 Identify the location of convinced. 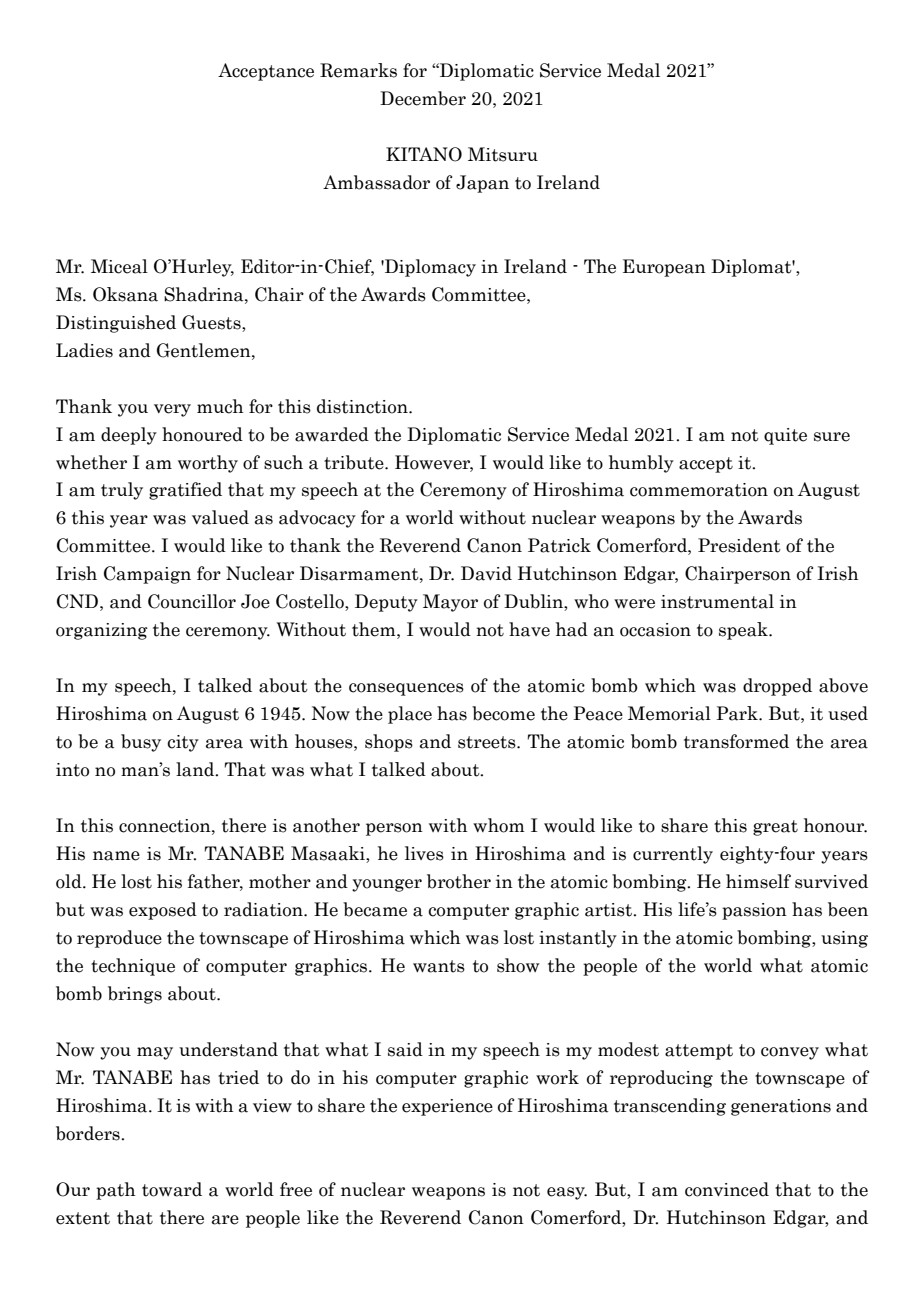
(727, 1189).
